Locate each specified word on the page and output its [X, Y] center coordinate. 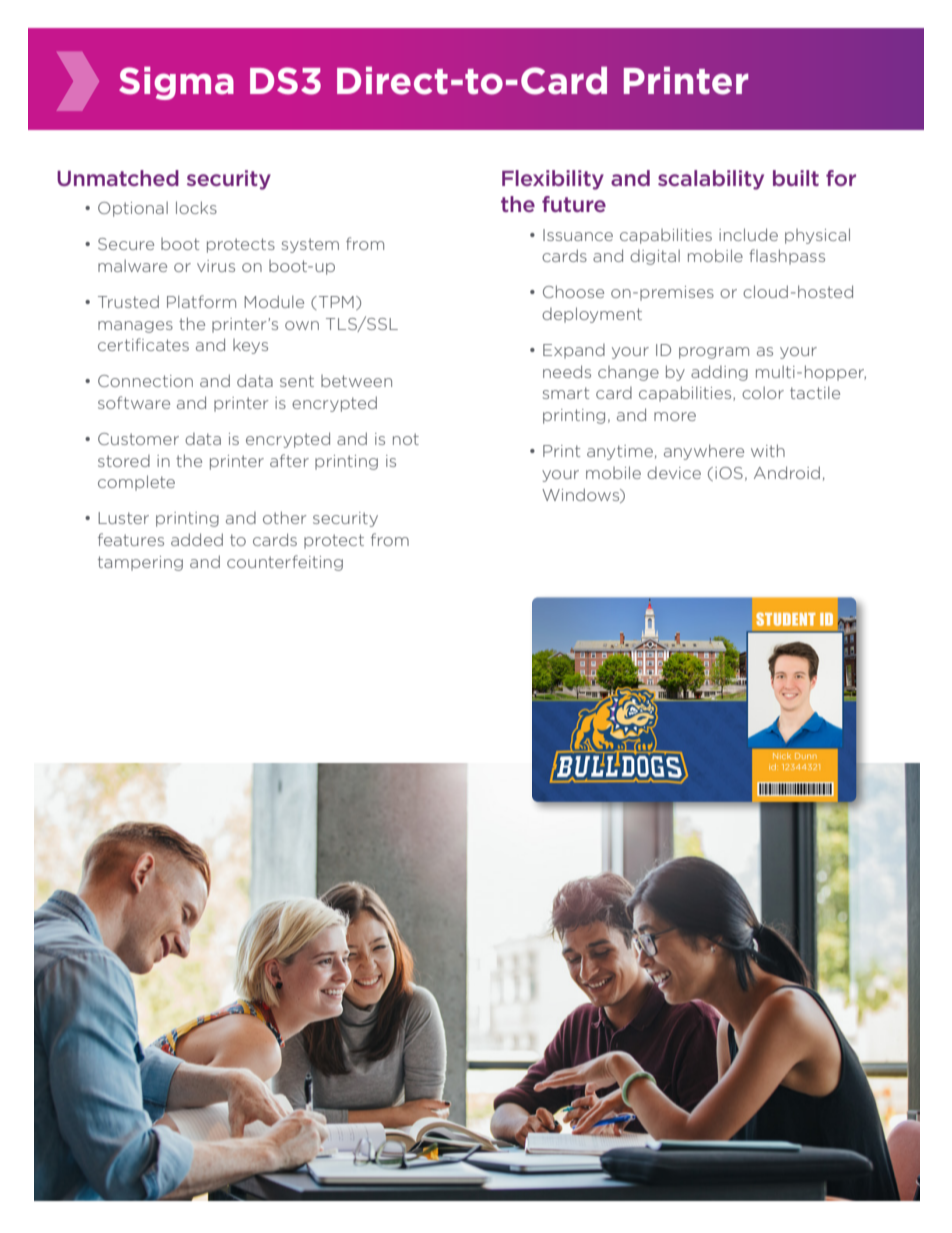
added [197, 539]
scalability [711, 180]
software [134, 402]
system [310, 245]
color [763, 392]
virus [216, 266]
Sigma [176, 83]
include [748, 234]
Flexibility [553, 180]
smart [566, 393]
